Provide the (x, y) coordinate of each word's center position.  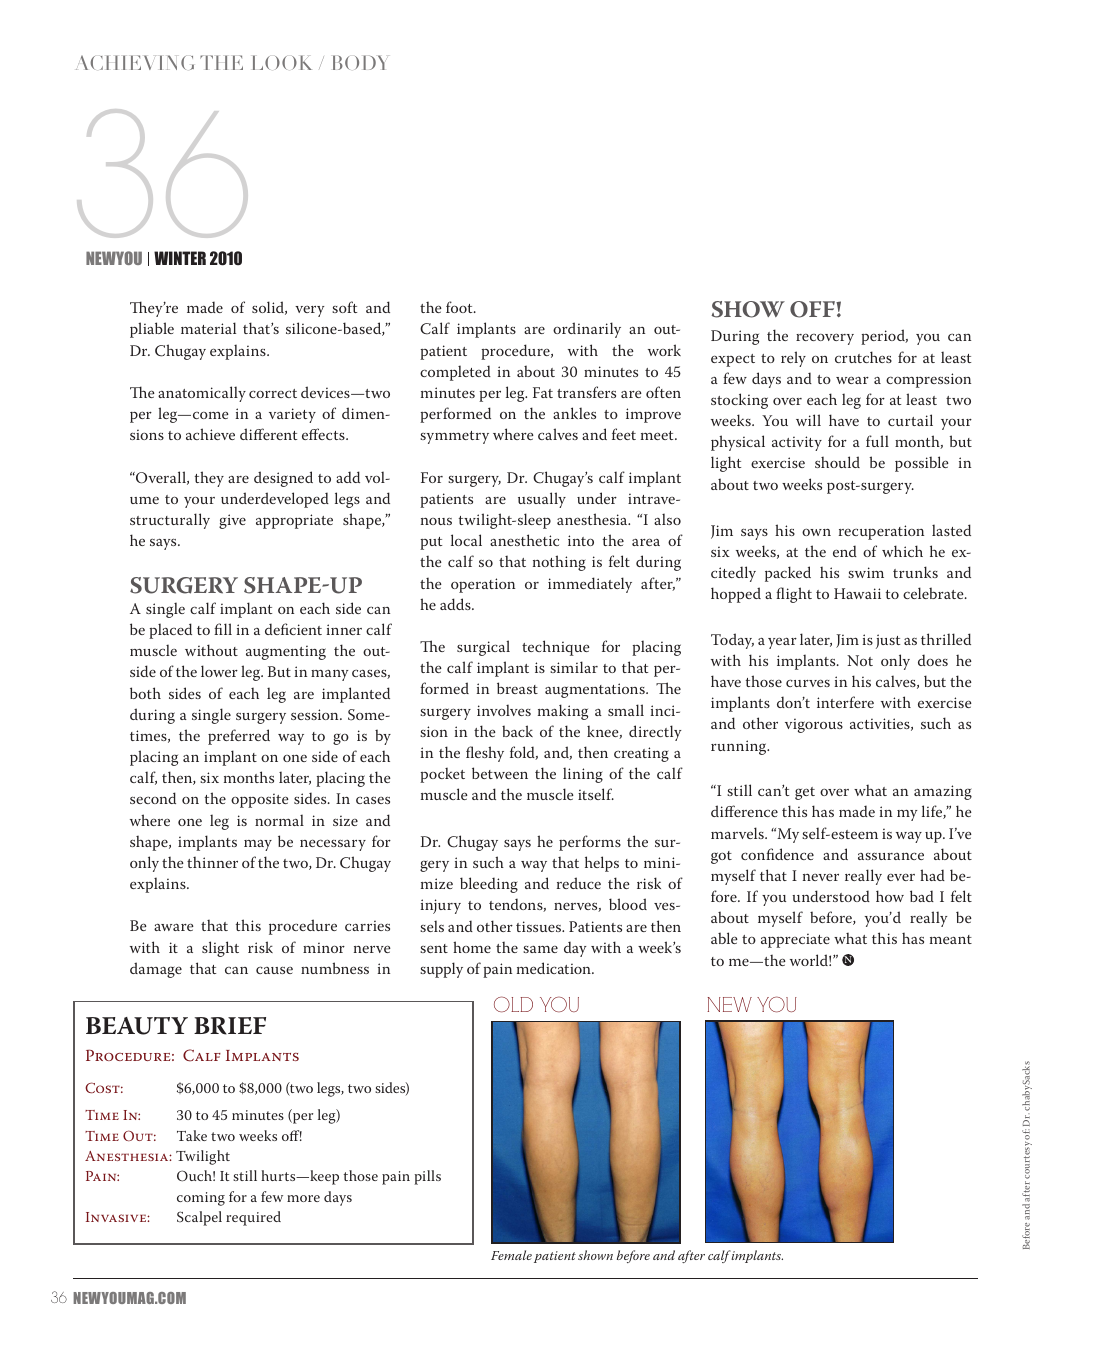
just (888, 641)
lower (219, 671)
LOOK (282, 62)
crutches (863, 357)
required (253, 1218)
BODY (359, 62)
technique (556, 648)
